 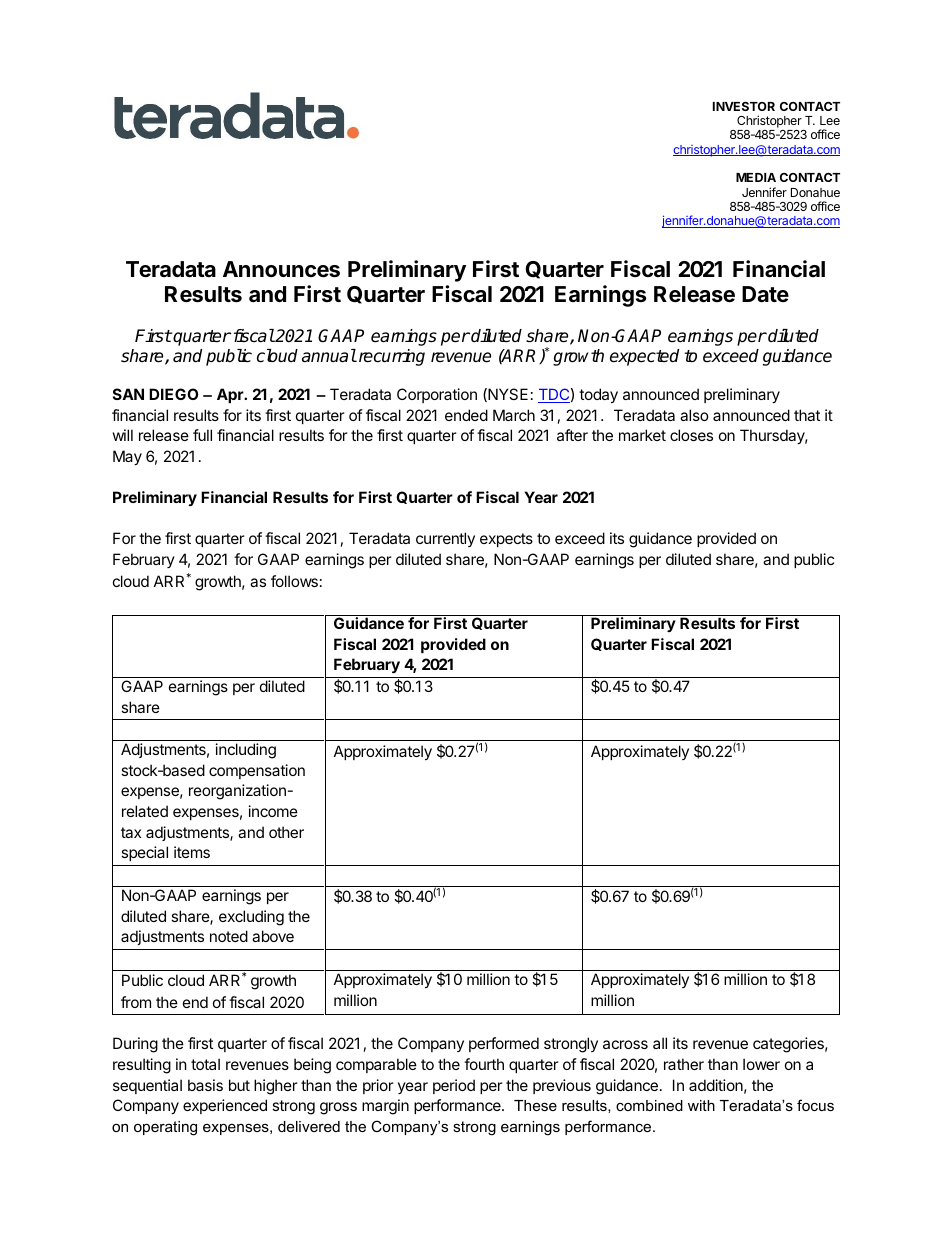 I want to click on Announces, so click(x=281, y=269).
